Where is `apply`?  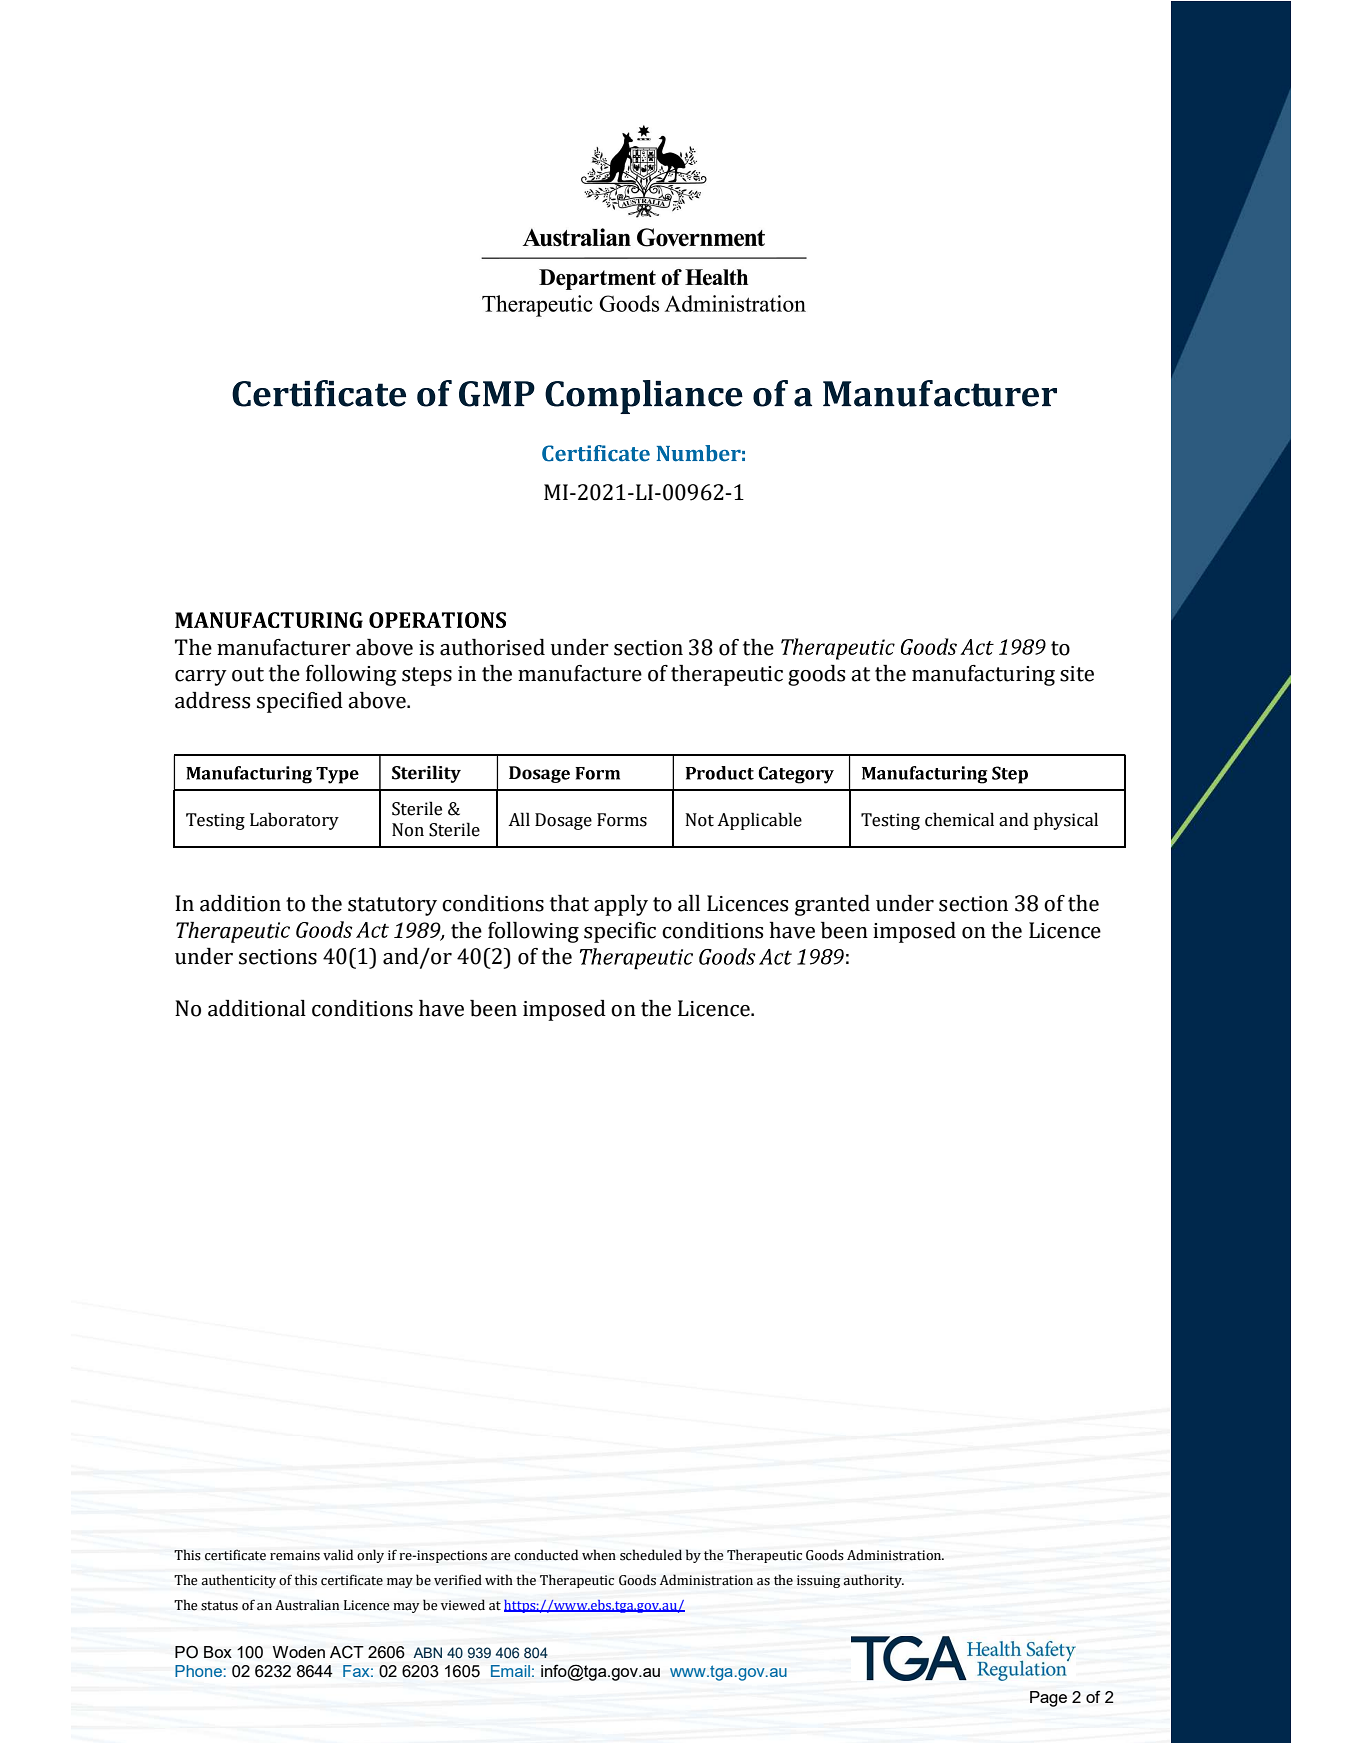 apply is located at coordinates (621, 905).
